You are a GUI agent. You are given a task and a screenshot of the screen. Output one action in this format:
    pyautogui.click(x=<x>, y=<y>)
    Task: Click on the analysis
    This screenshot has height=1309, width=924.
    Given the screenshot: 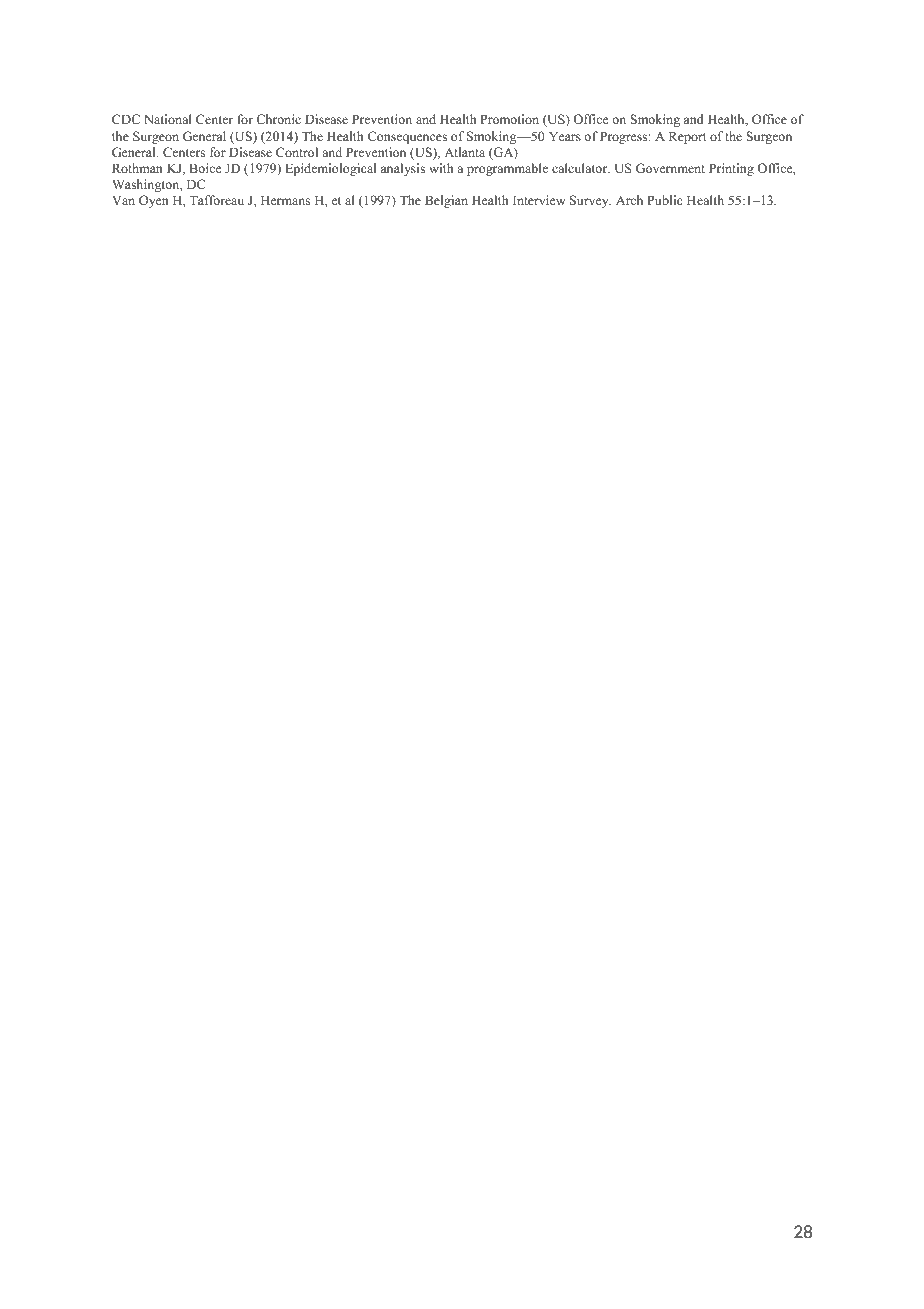 What is the action you would take?
    pyautogui.click(x=403, y=169)
